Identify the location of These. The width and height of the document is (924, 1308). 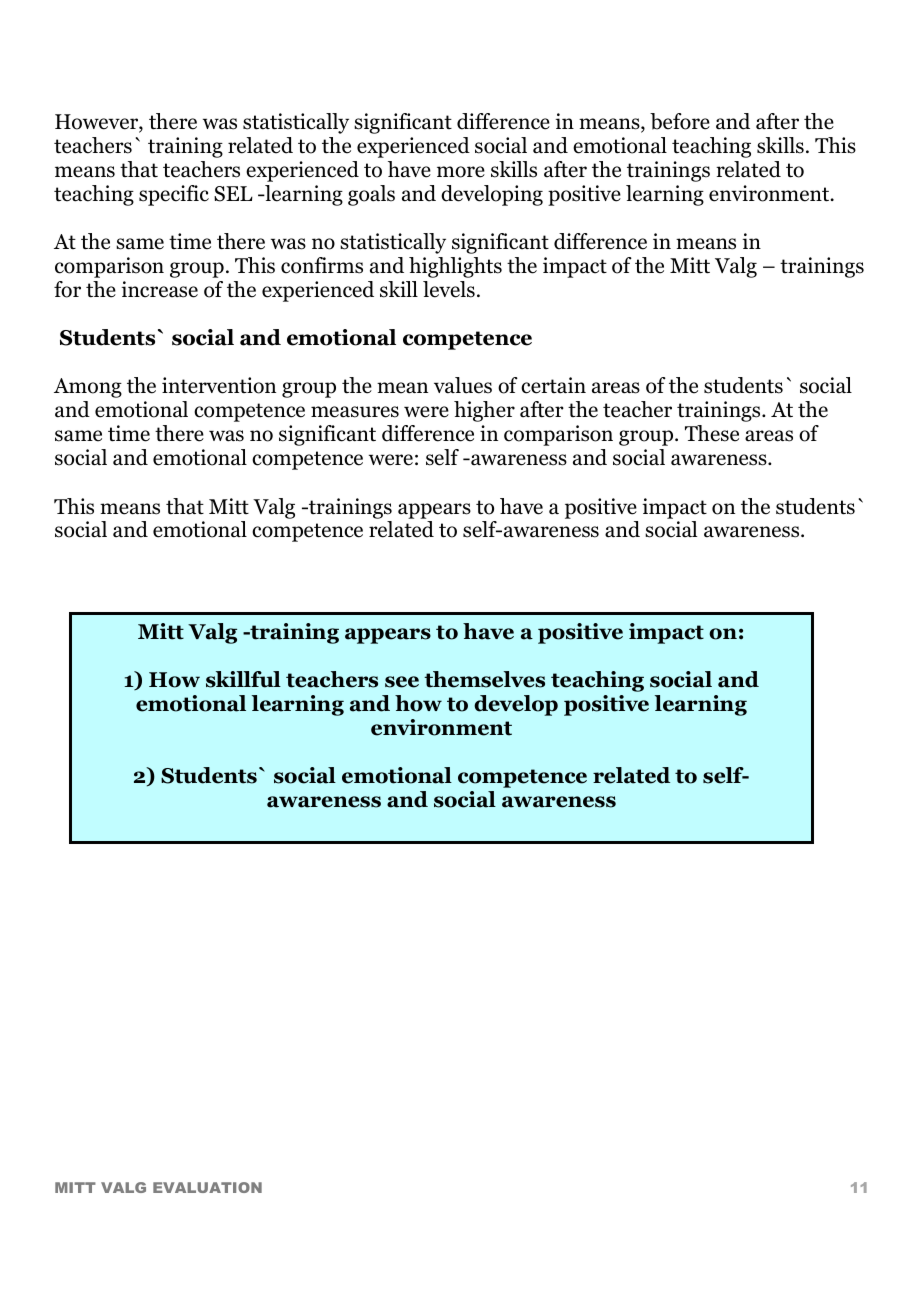
(712, 433).
